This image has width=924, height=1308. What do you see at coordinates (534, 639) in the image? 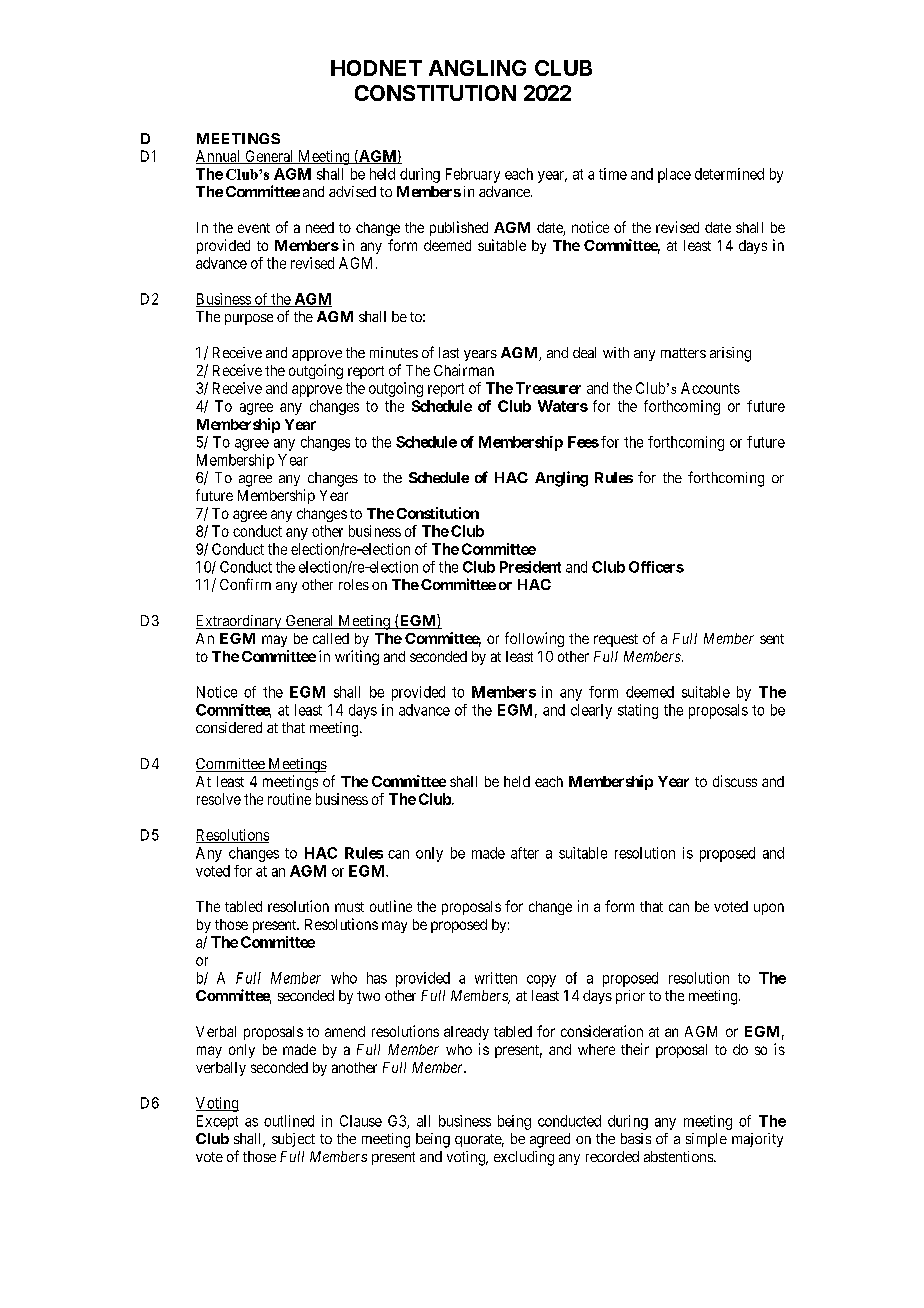
I see `following` at bounding box center [534, 639].
